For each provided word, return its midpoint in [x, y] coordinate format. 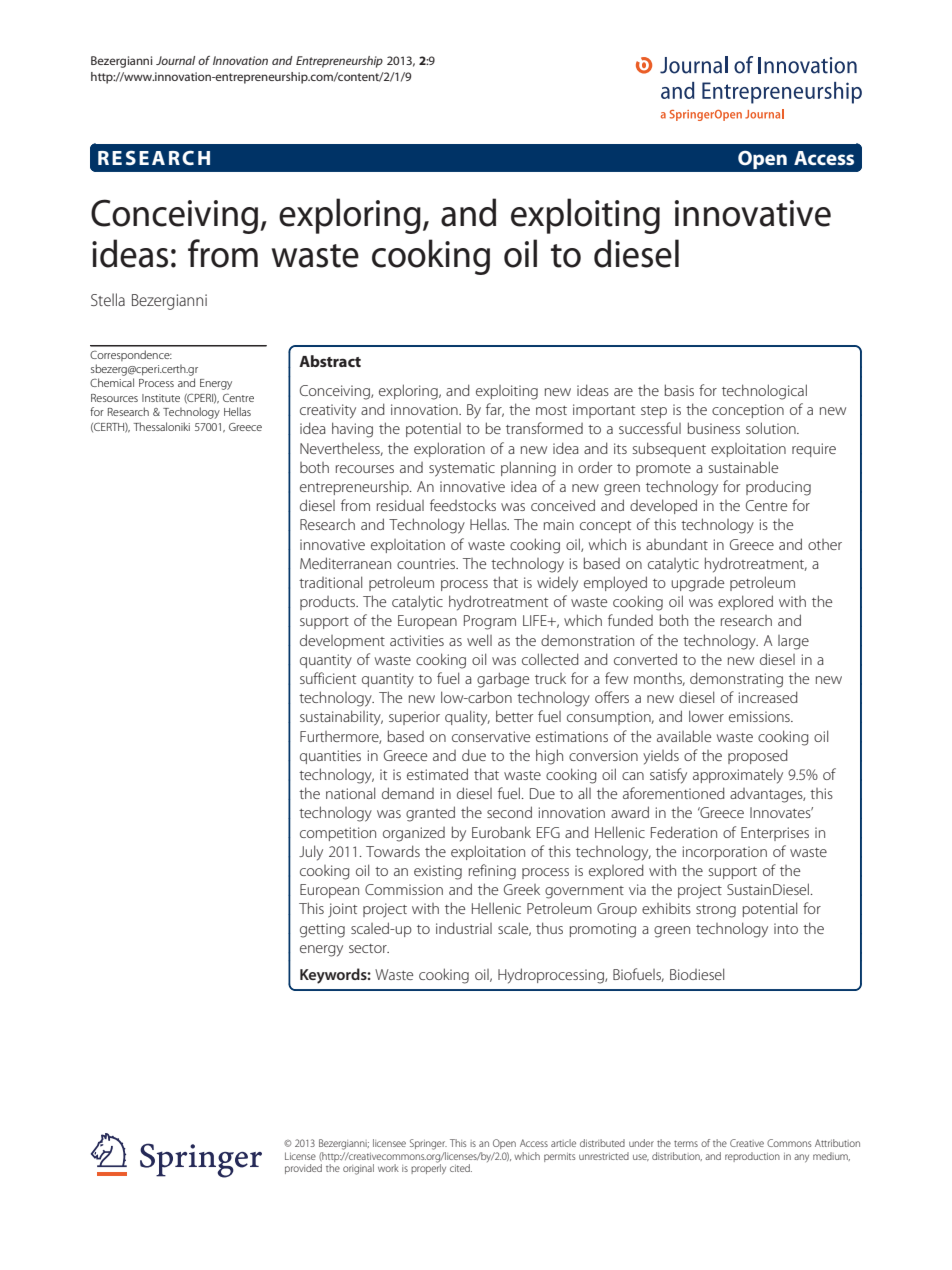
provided [303, 1169]
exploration [449, 449]
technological [764, 392]
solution [772, 428]
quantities [330, 757]
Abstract [330, 361]
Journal [175, 60]
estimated [437, 774]
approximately [738, 776]
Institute [161, 398]
